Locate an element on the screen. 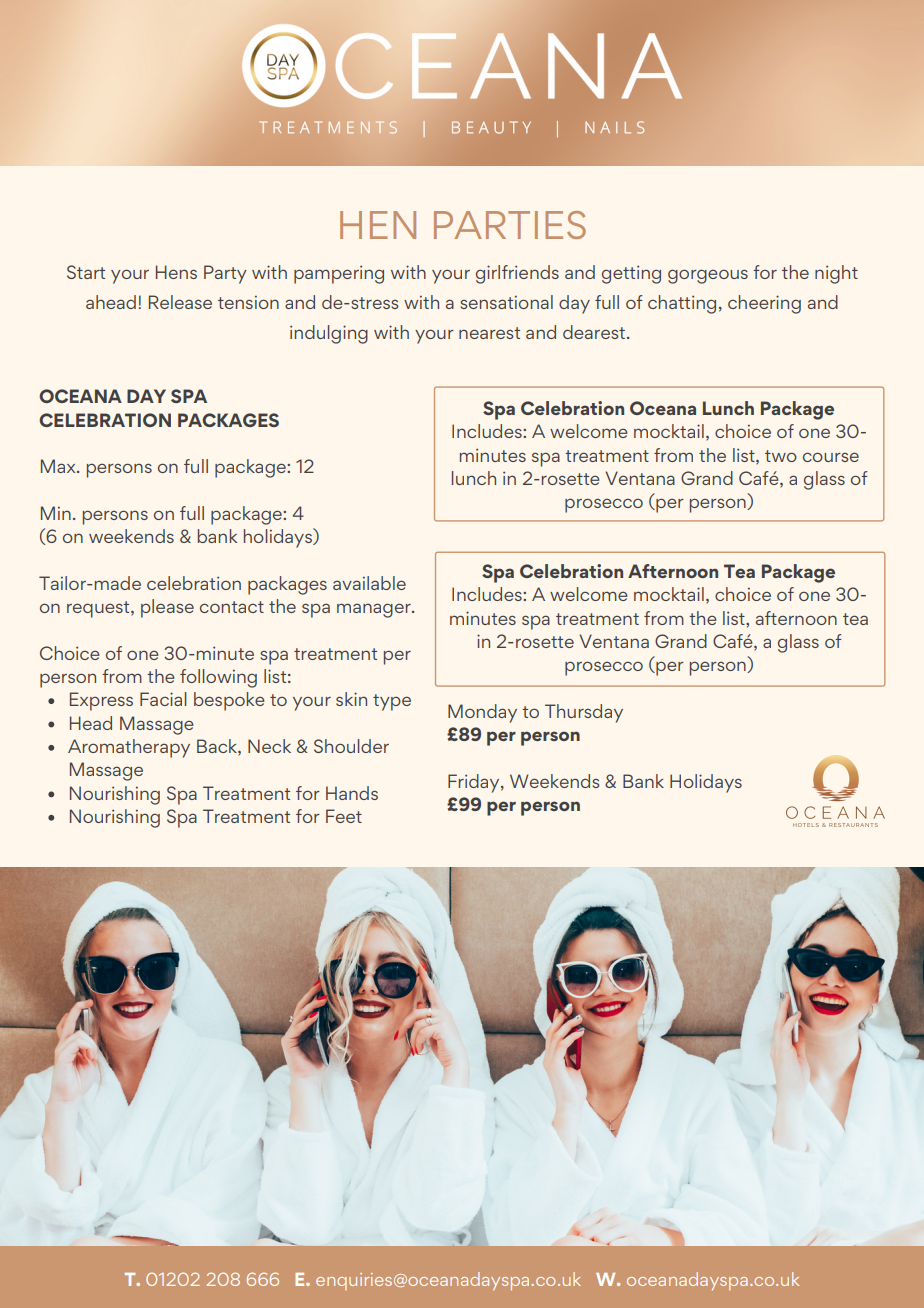  please is located at coordinates (167, 608).
